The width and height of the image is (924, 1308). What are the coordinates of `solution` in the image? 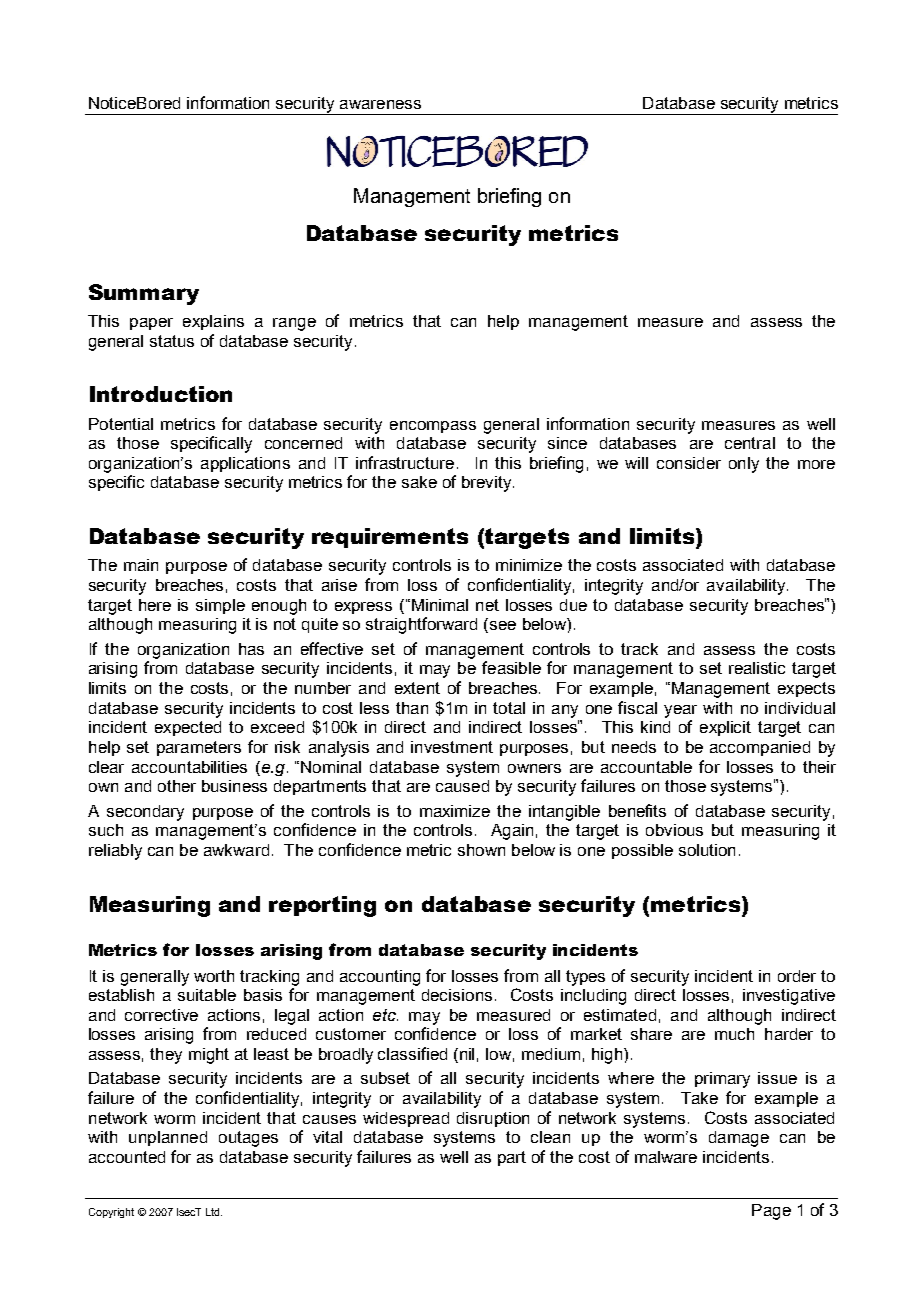 It's located at (707, 850).
